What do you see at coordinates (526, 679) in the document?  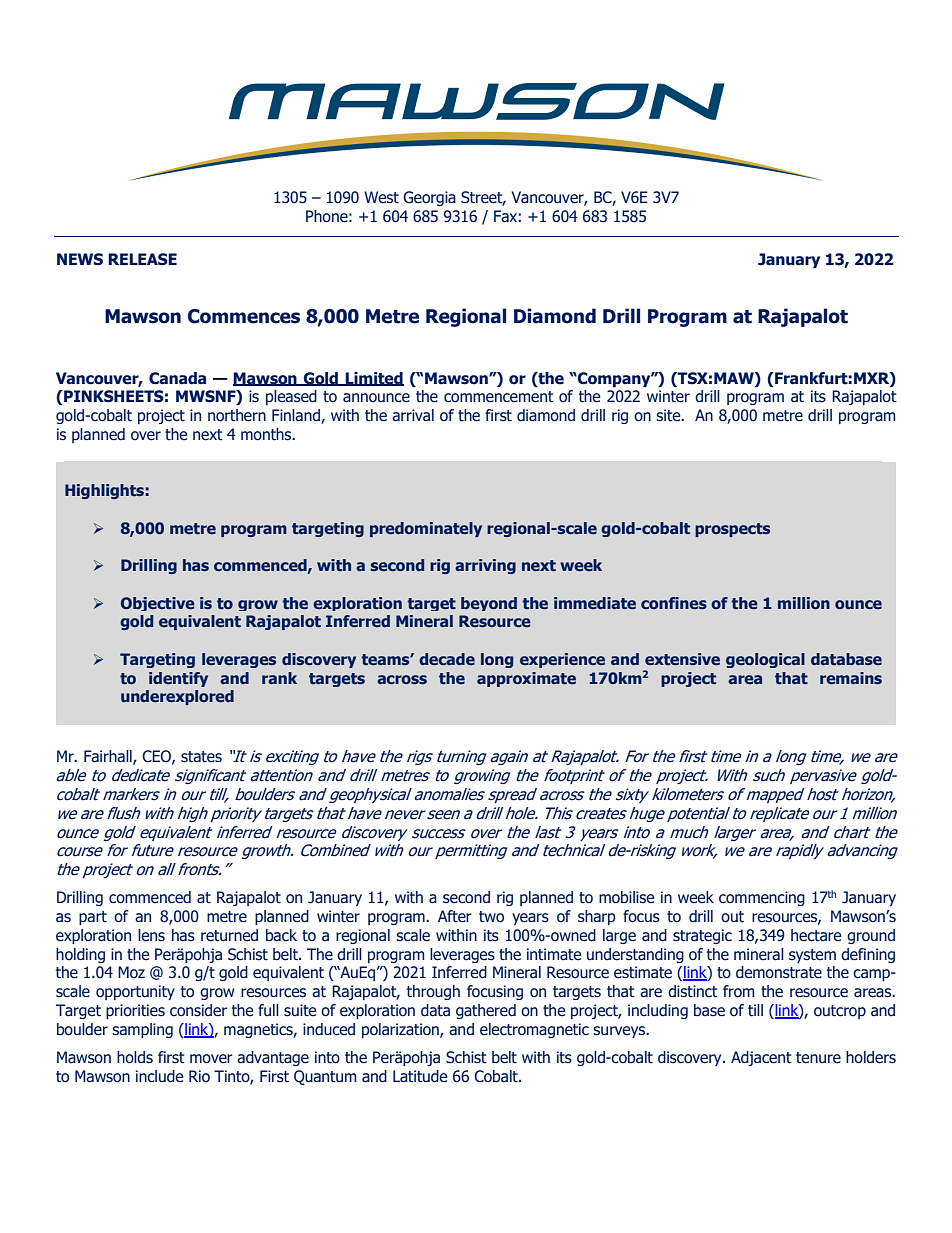 I see `approximate` at bounding box center [526, 679].
